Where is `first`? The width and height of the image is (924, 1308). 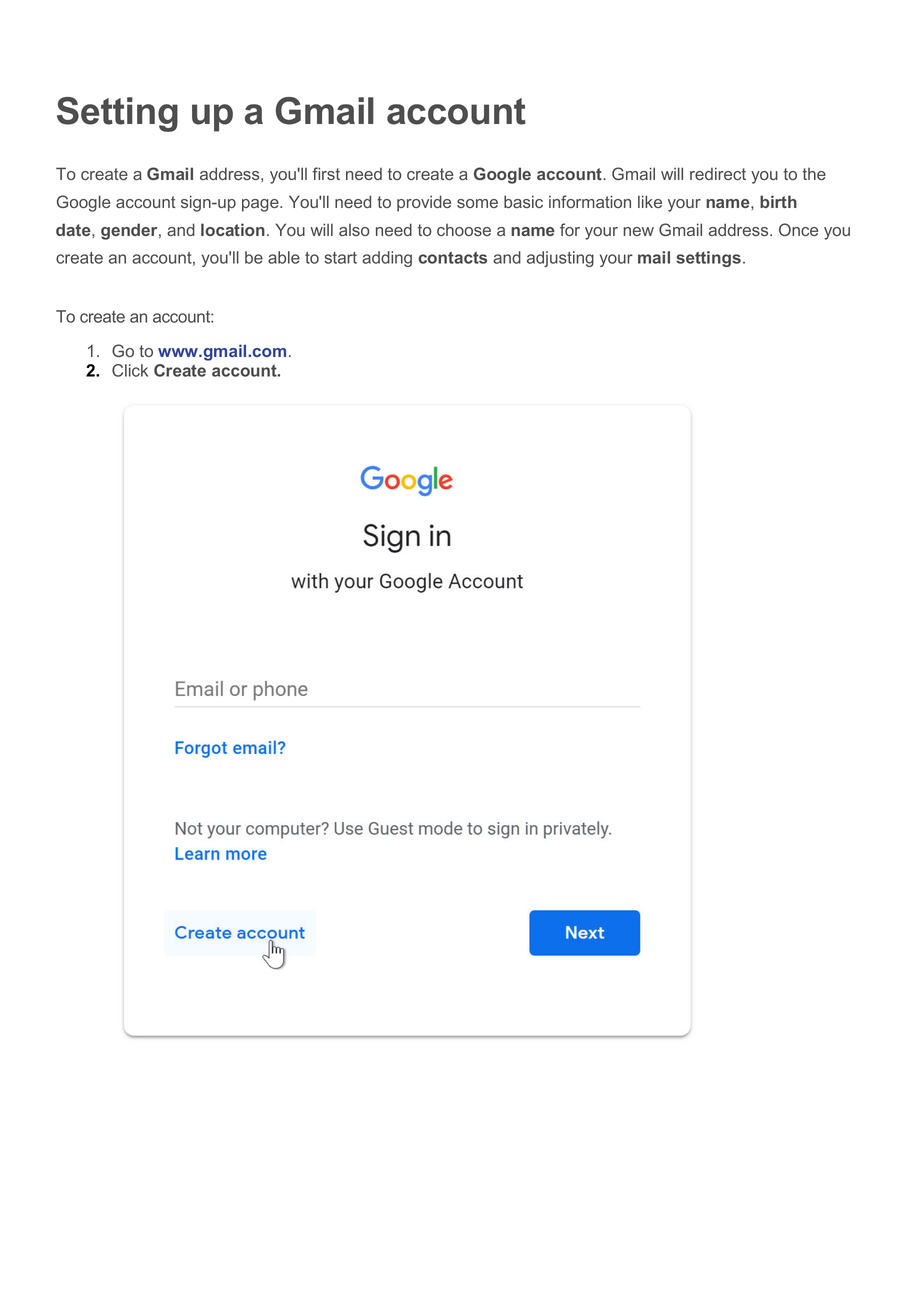
first is located at coordinates (326, 173).
